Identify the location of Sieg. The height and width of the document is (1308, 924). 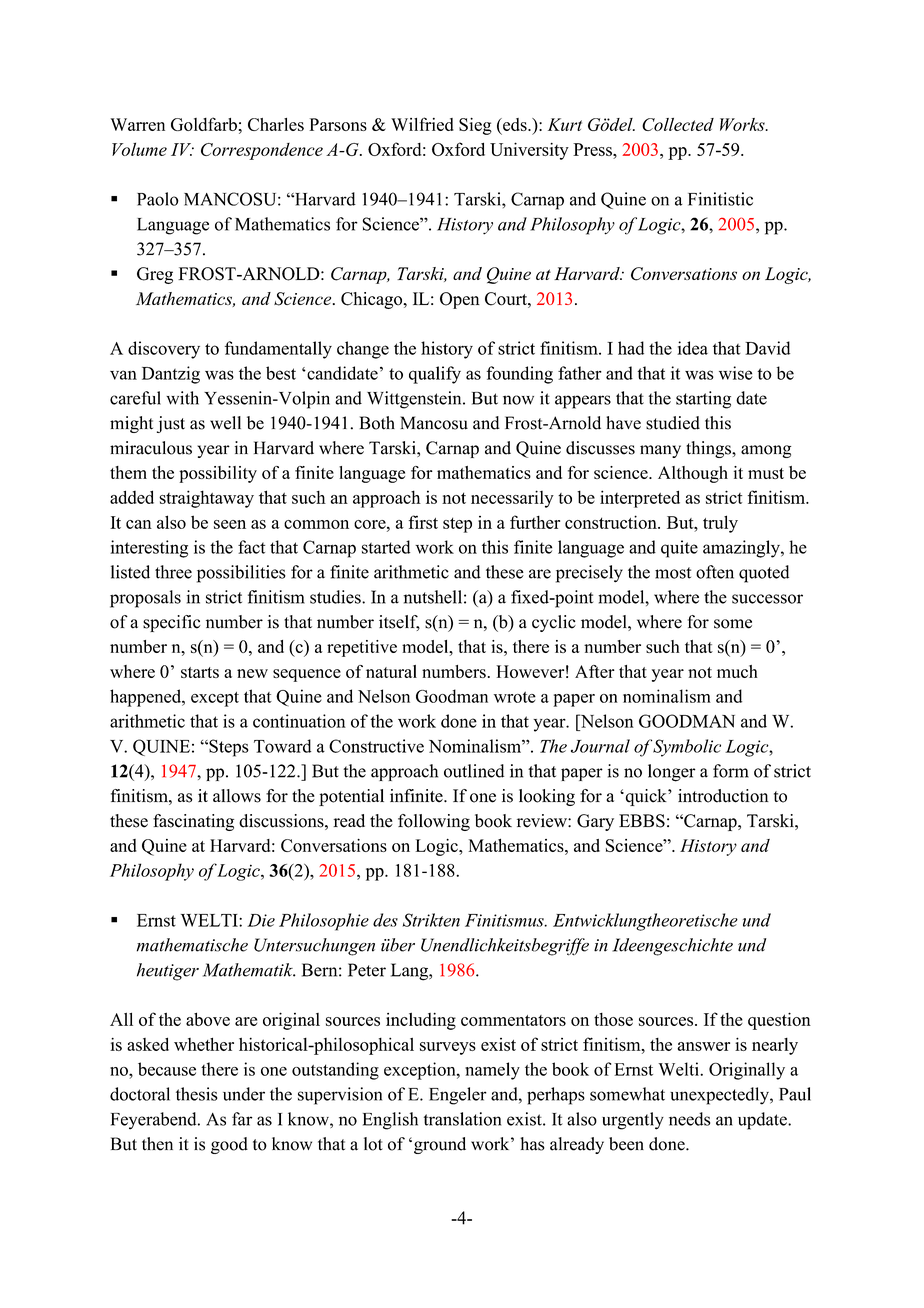
(475, 126).
